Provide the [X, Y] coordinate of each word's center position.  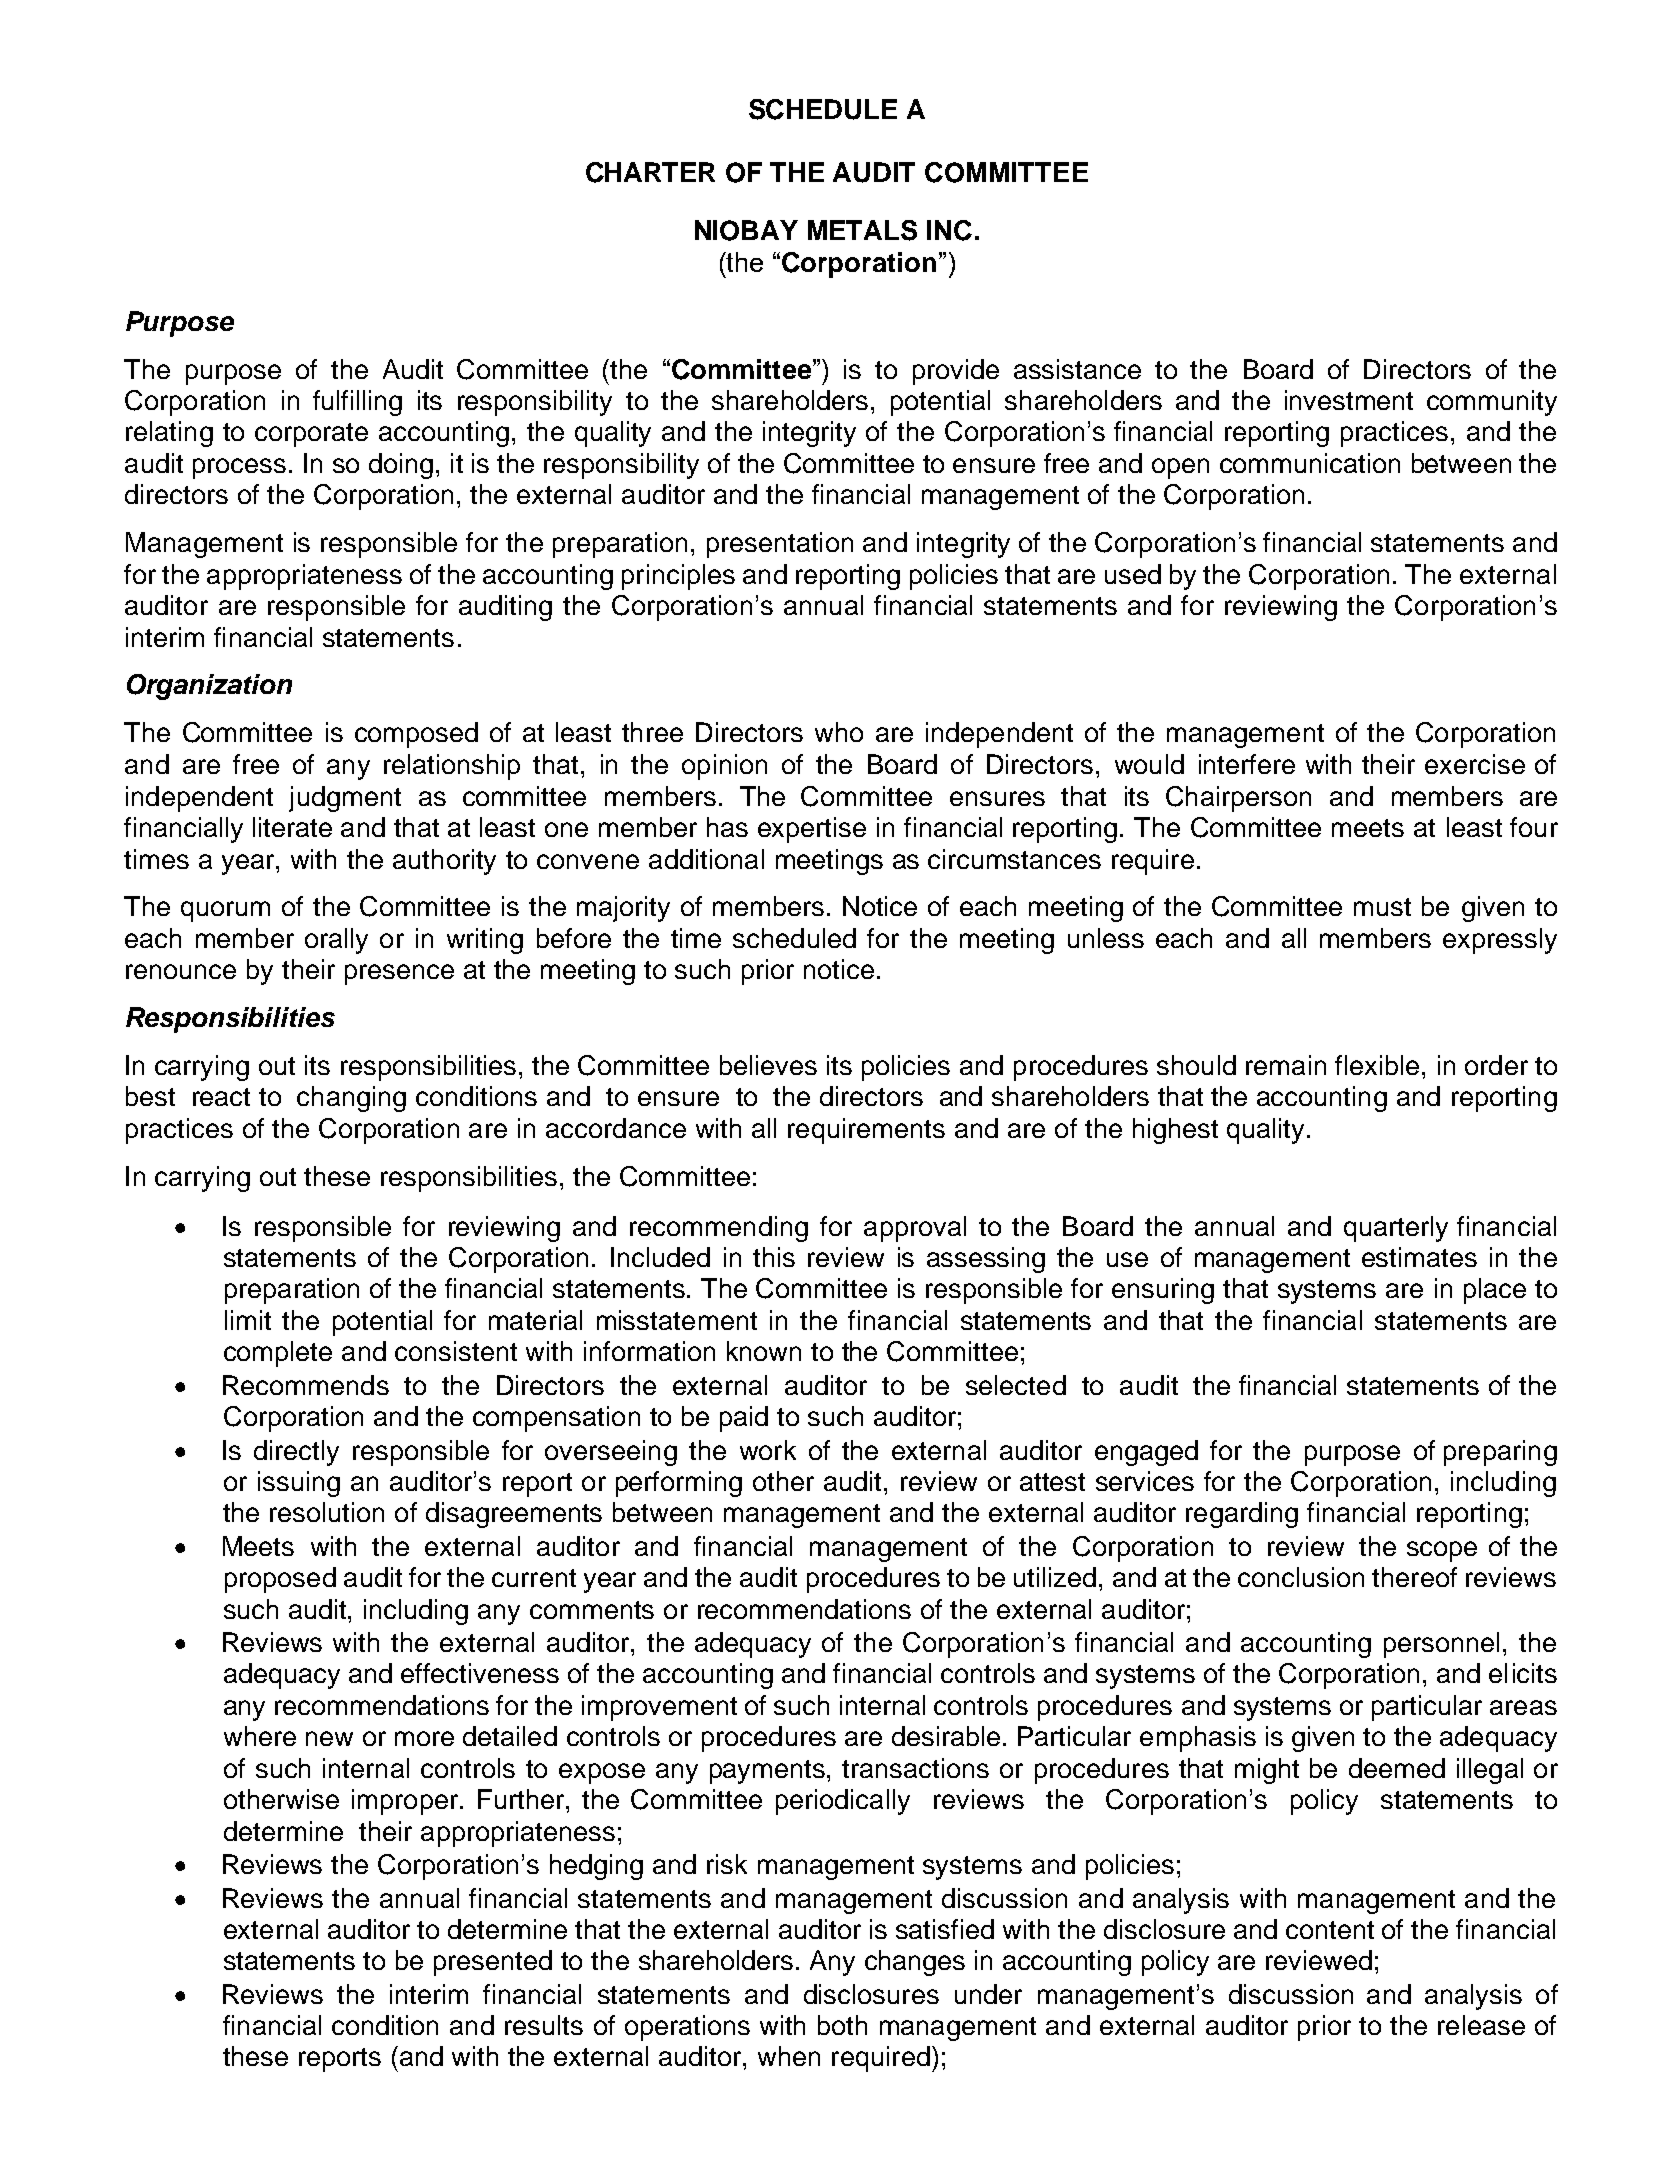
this [774, 1257]
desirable [946, 1736]
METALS [862, 230]
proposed [280, 1580]
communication [1310, 463]
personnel [1441, 1645]
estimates [1419, 1257]
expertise [812, 830]
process [239, 468]
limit [248, 1320]
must [1382, 907]
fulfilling [357, 403]
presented [493, 1963]
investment [1349, 400]
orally [336, 941]
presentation [780, 545]
